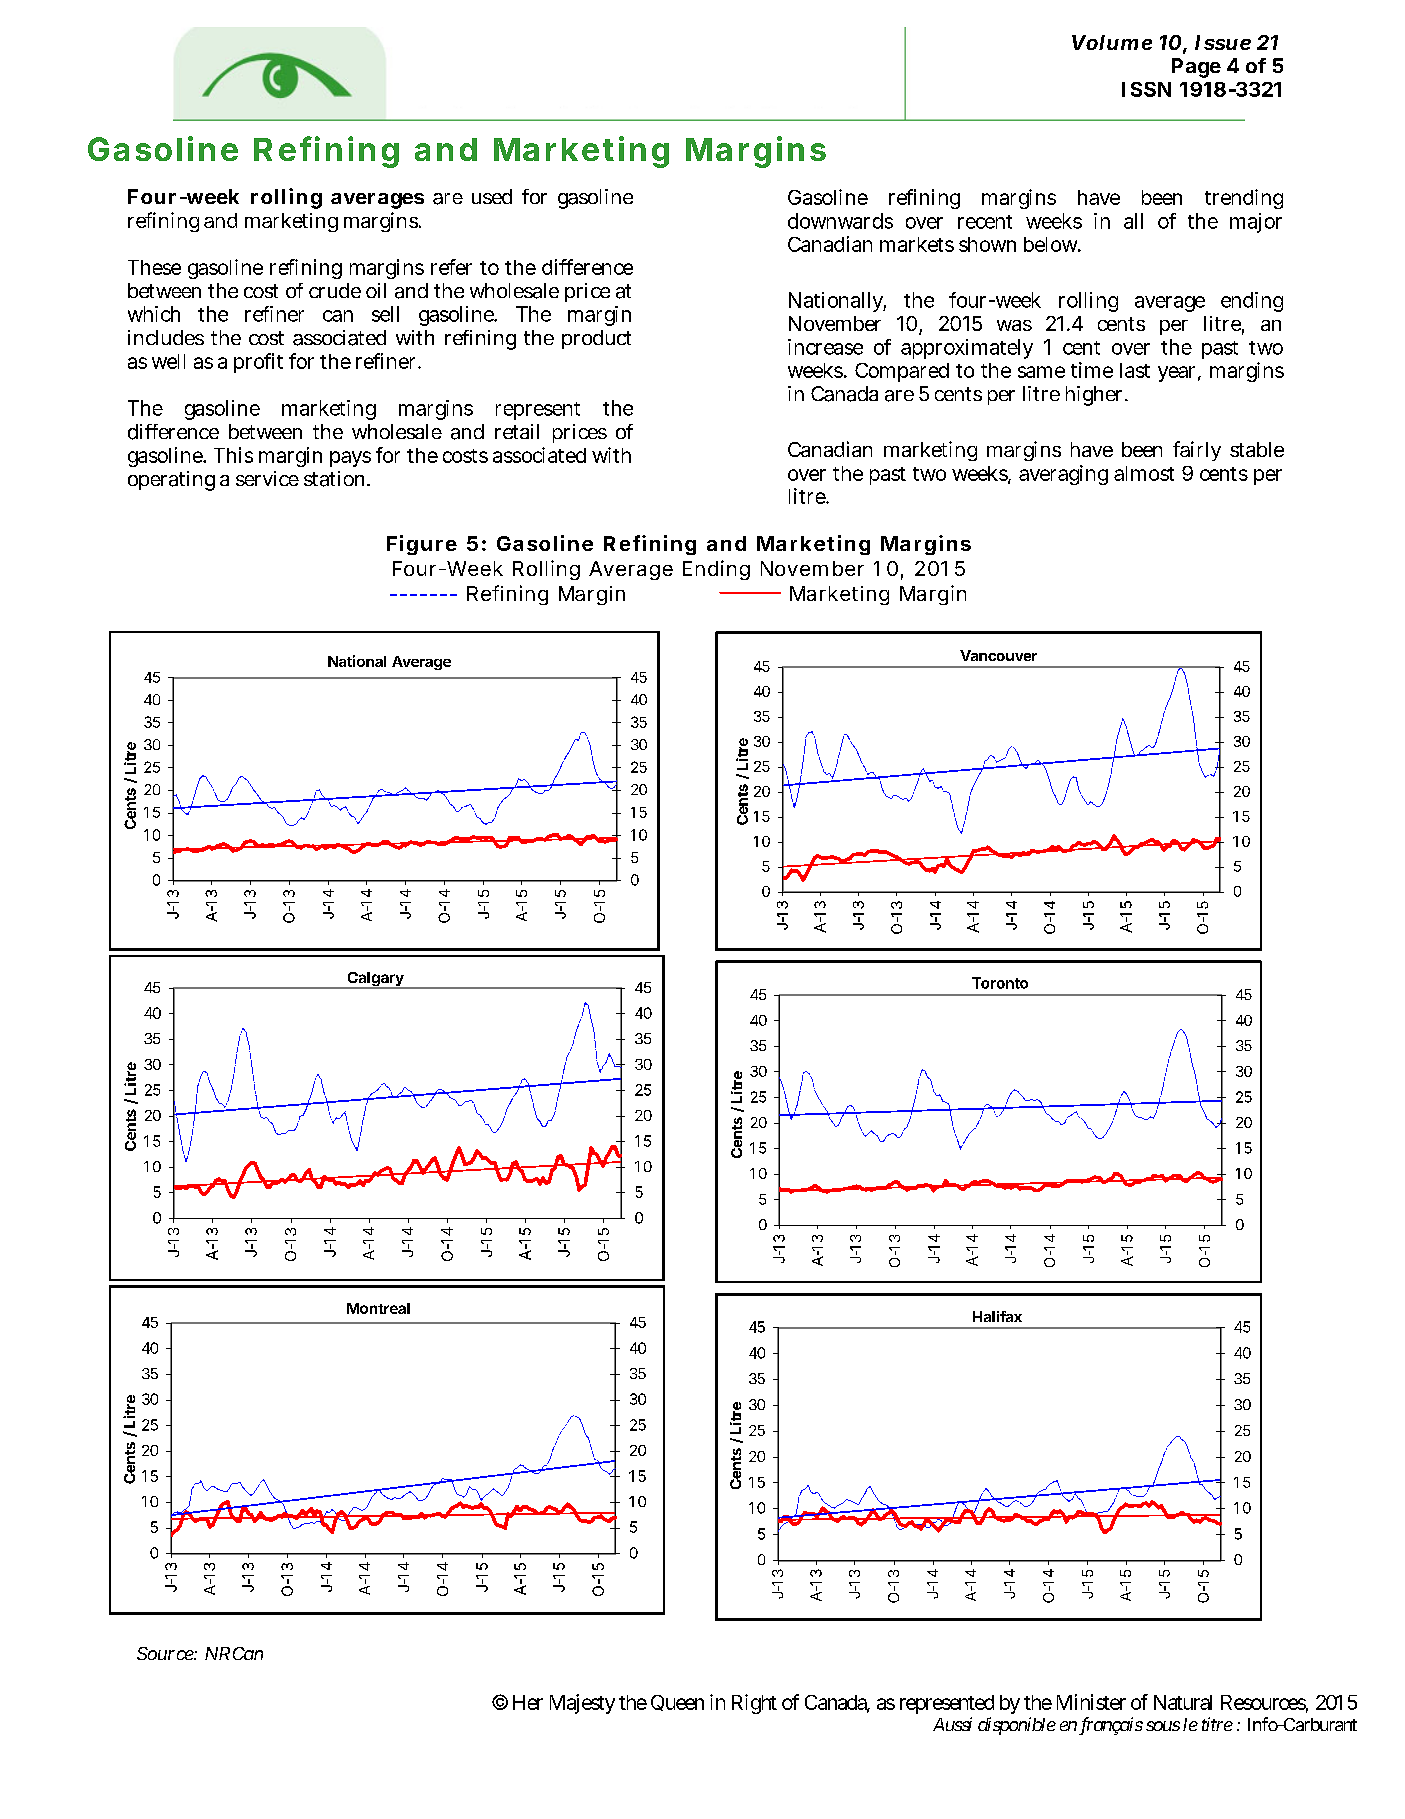 This screenshot has height=1819, width=1405. What do you see at coordinates (582, 1704) in the screenshot?
I see `Majesty` at bounding box center [582, 1704].
